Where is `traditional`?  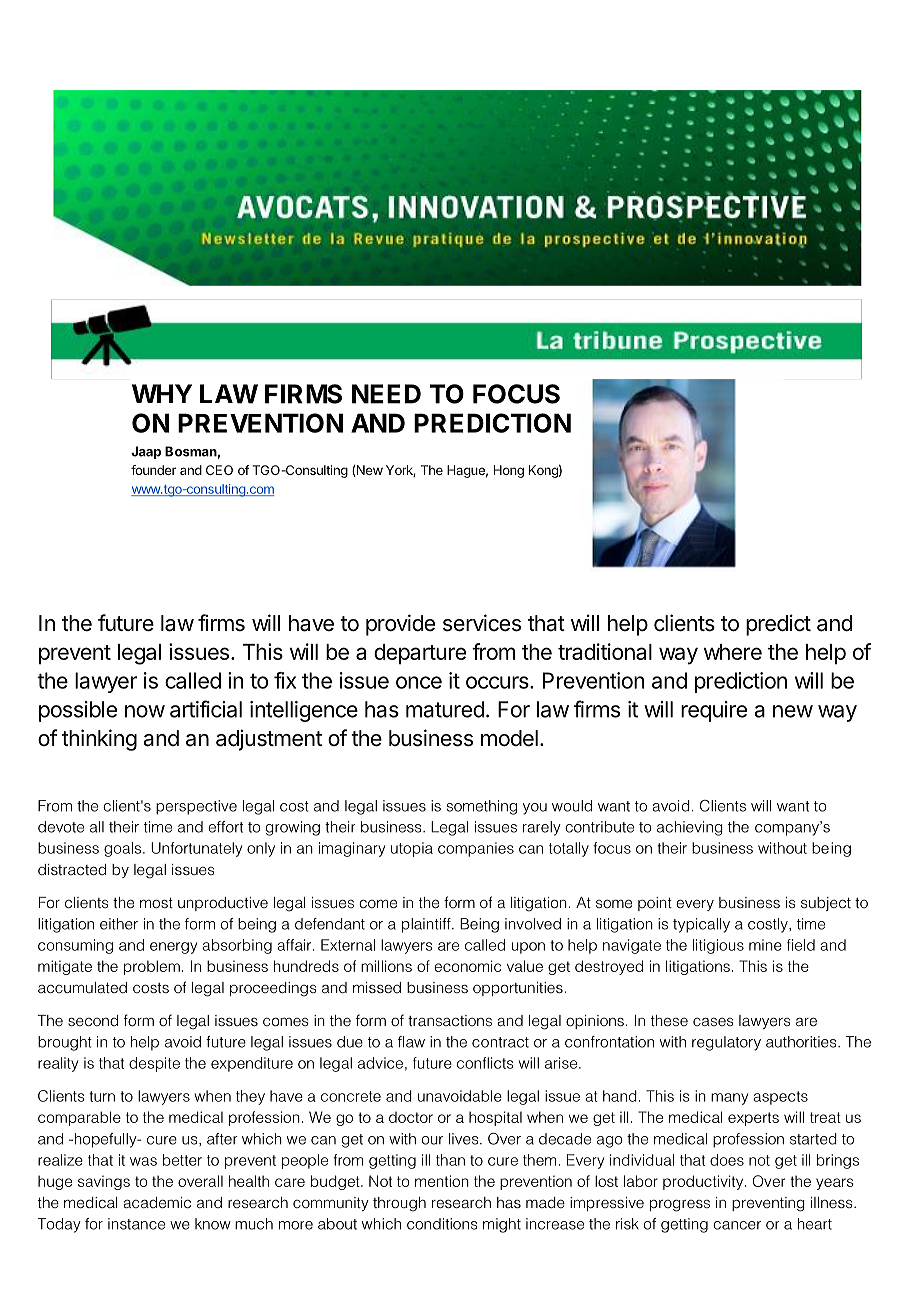
traditional is located at coordinates (605, 651).
